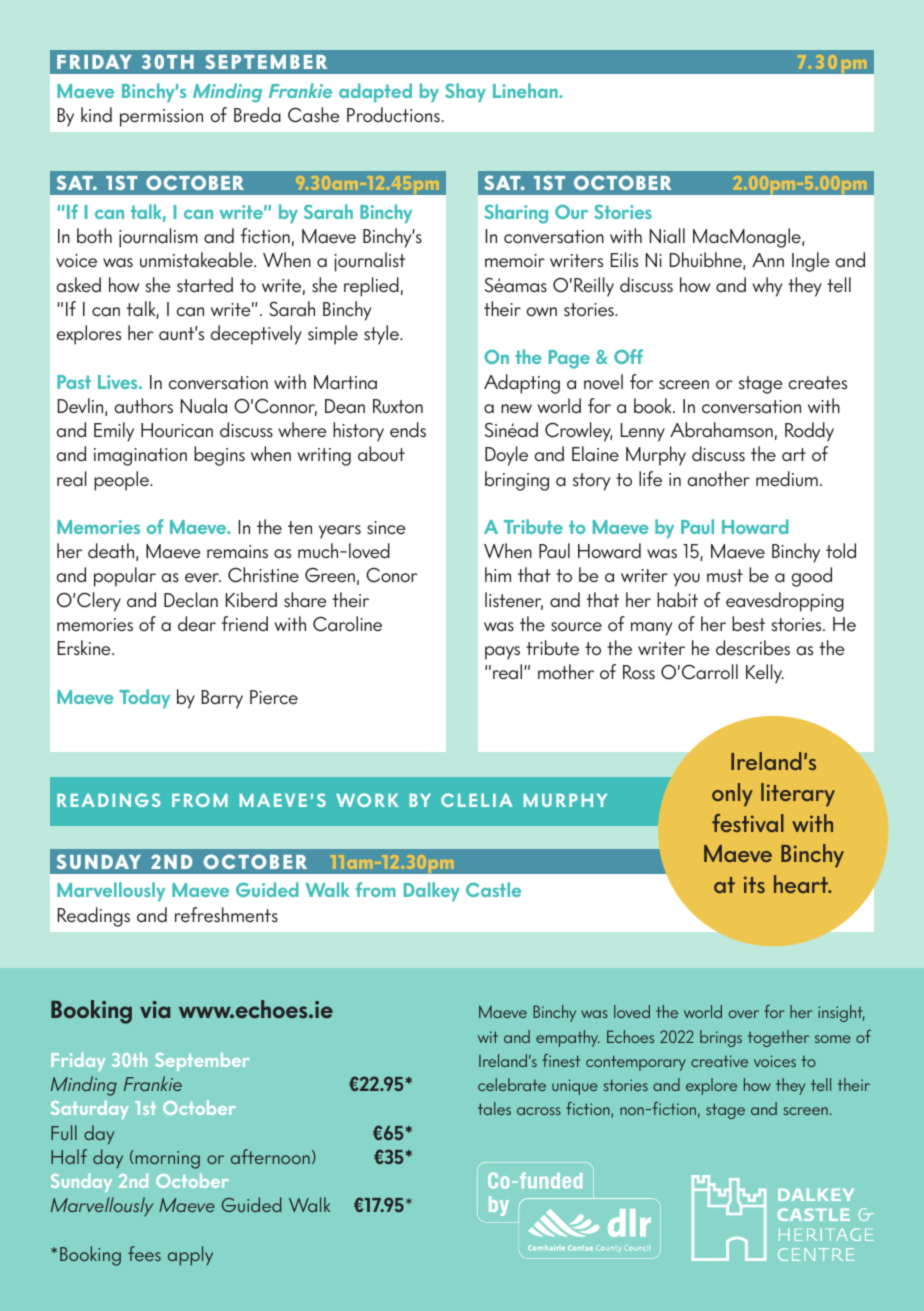  I want to click on people, so click(122, 481).
